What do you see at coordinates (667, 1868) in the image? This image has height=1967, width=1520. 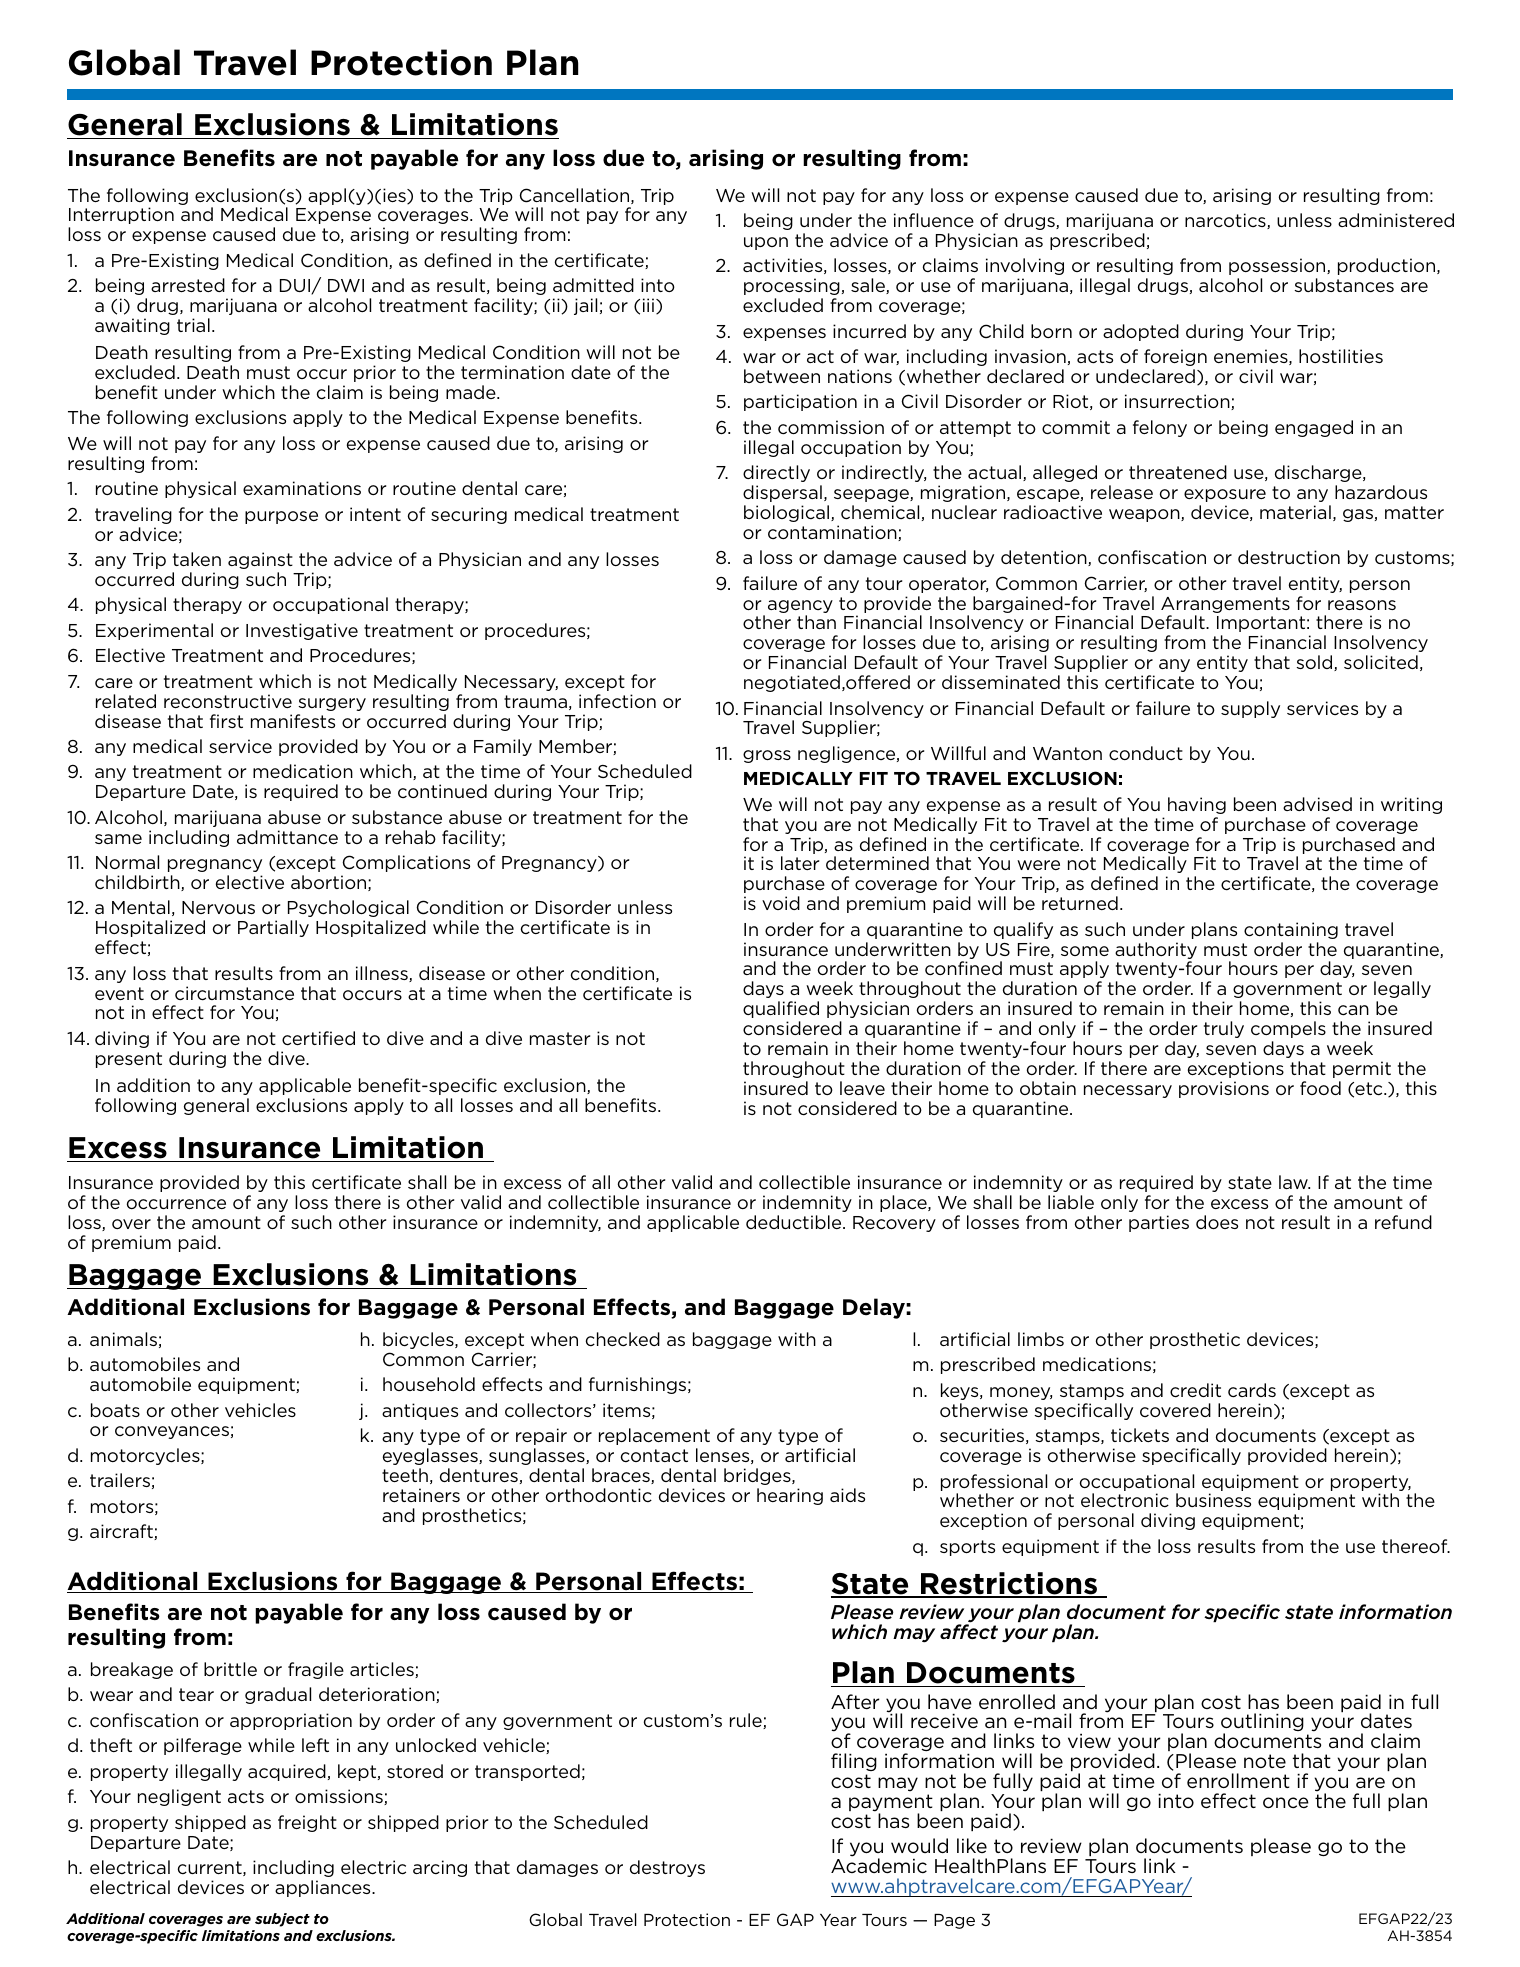 I see `destroys` at bounding box center [667, 1868].
